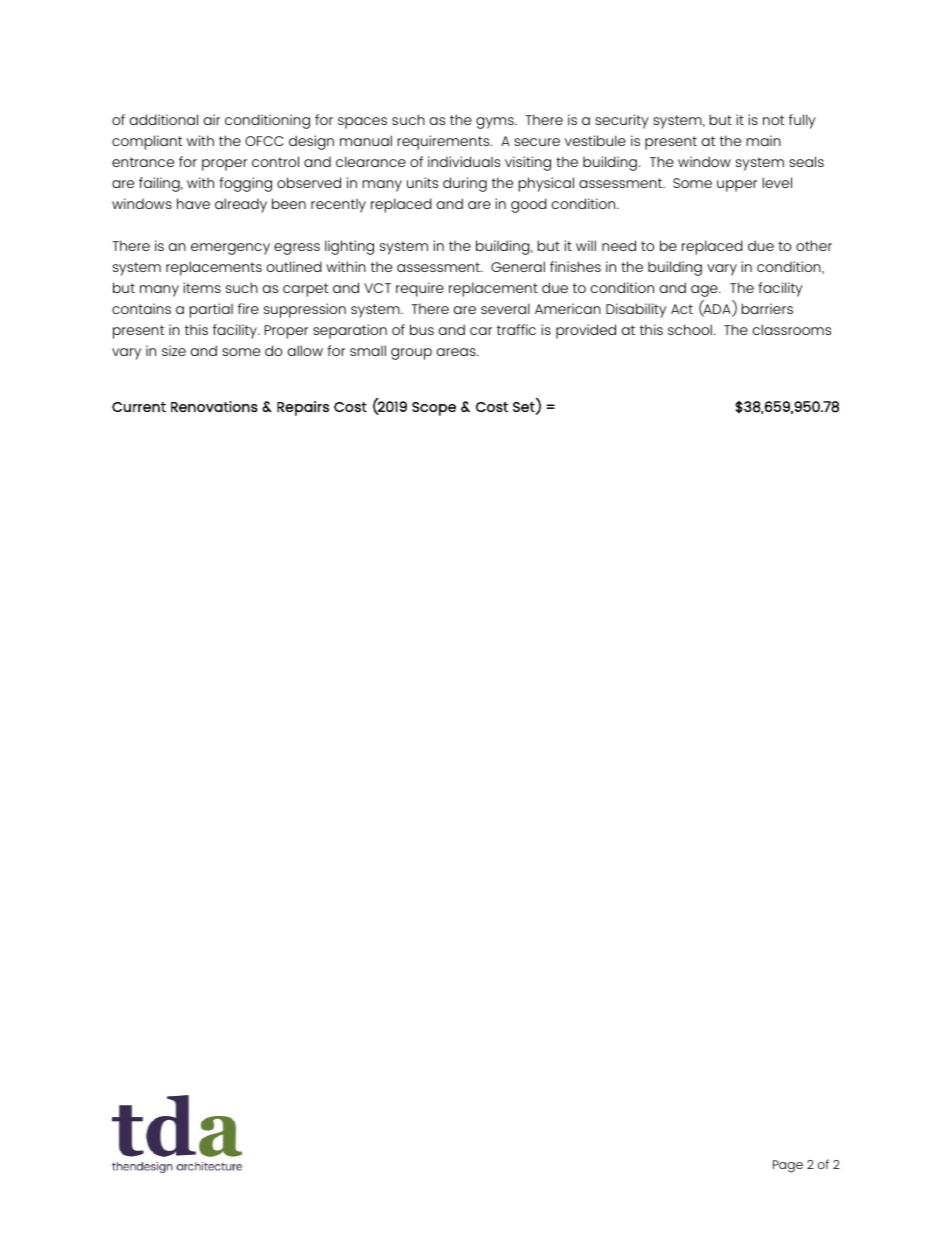  What do you see at coordinates (690, 329) in the page?
I see `school` at bounding box center [690, 329].
